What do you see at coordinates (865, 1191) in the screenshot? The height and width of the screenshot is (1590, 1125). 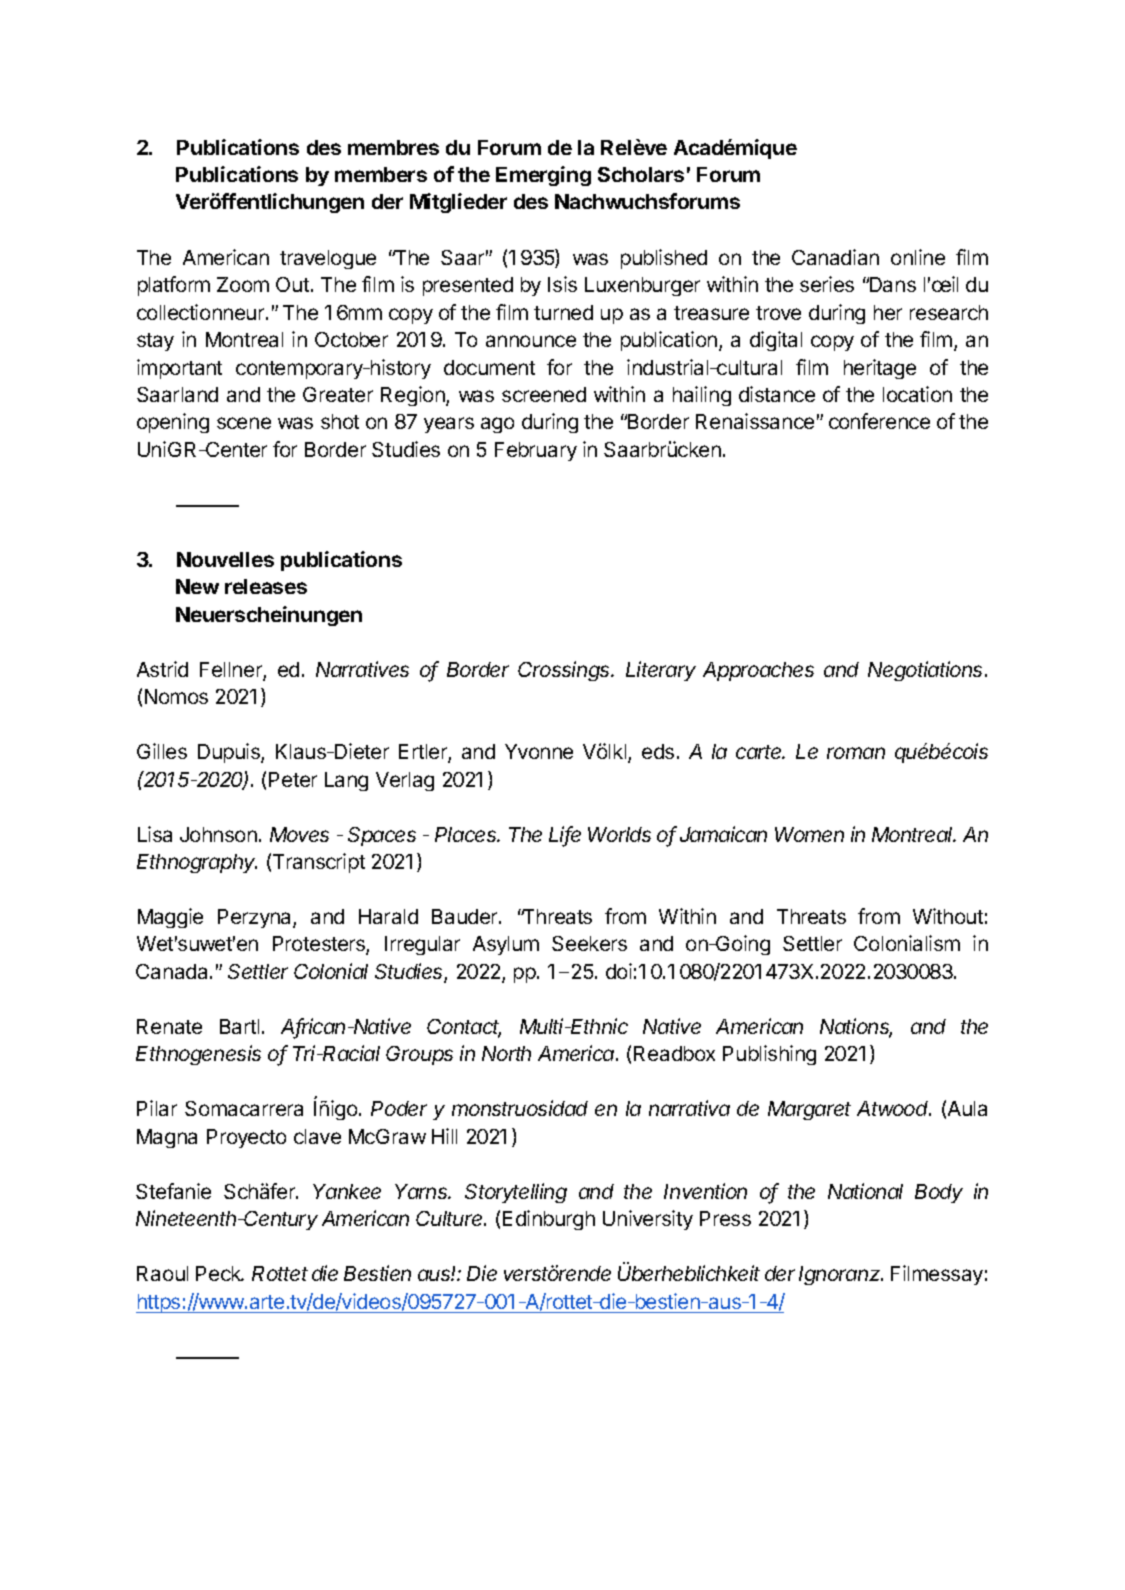 I see `National` at bounding box center [865, 1191].
